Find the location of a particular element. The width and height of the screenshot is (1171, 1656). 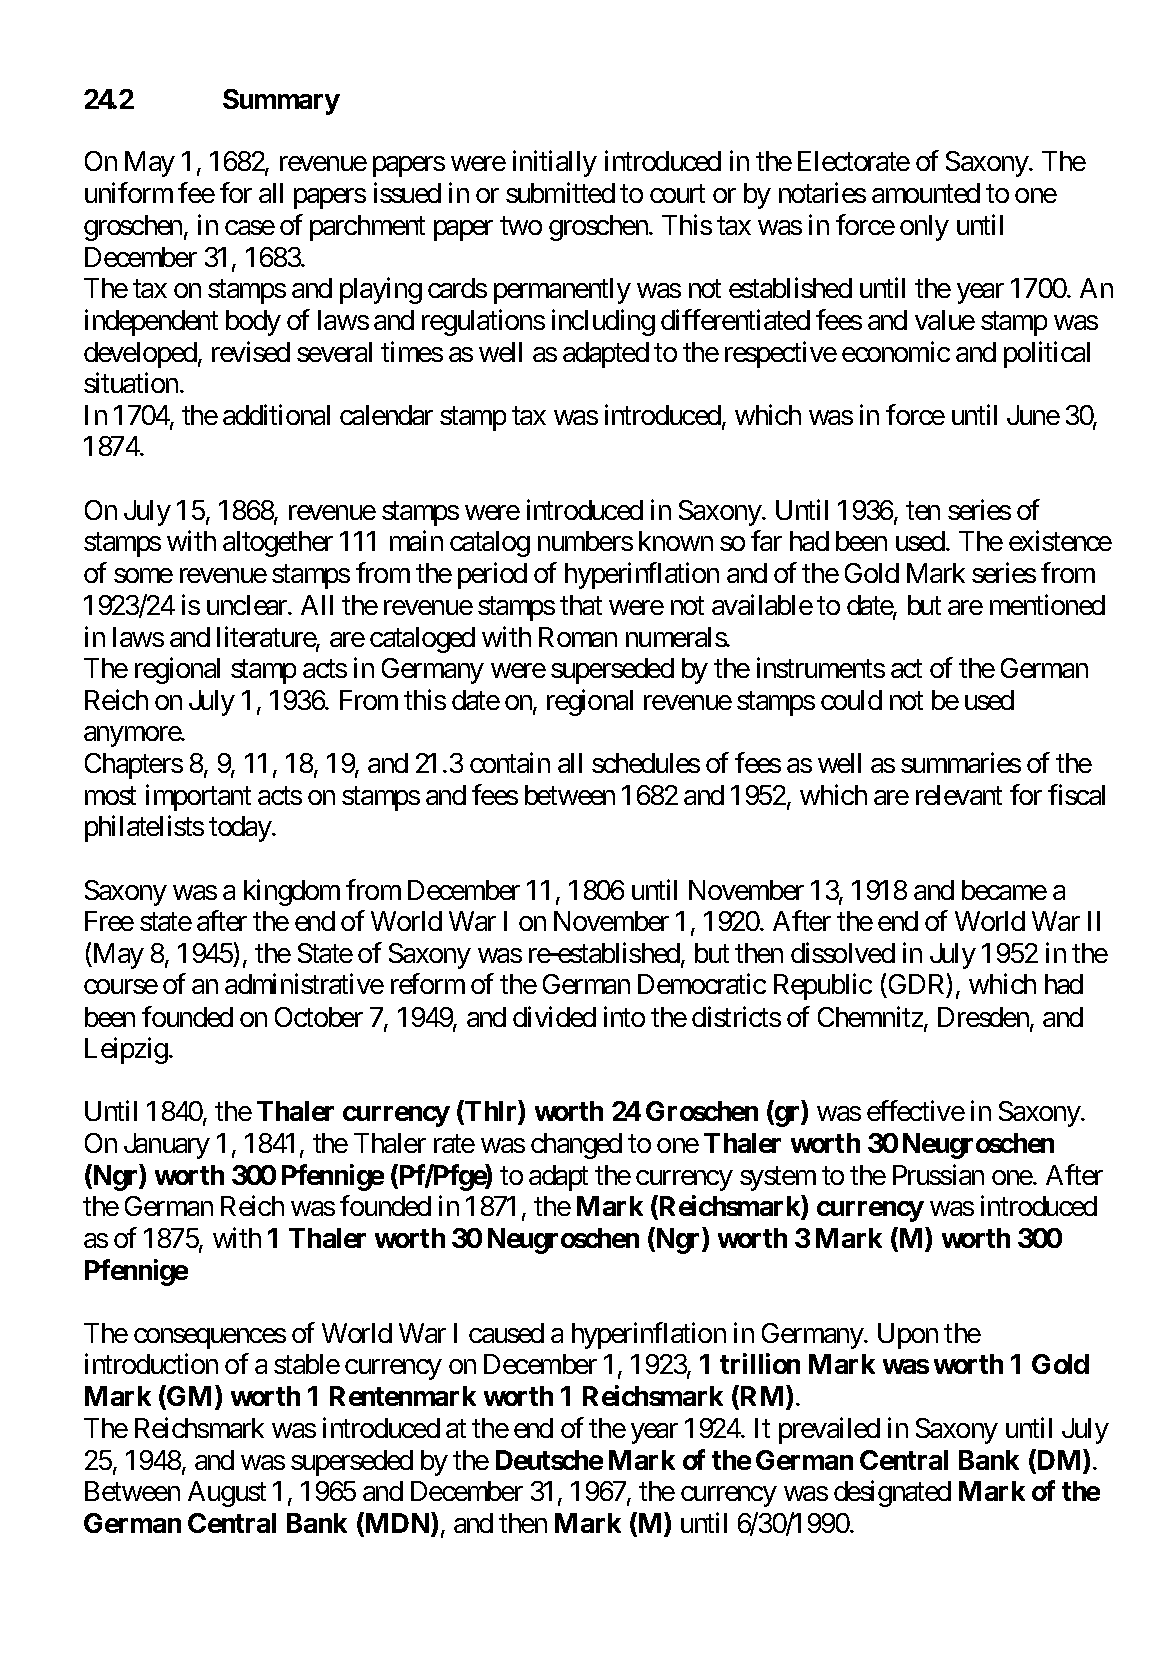

August is located at coordinates (227, 1494).
